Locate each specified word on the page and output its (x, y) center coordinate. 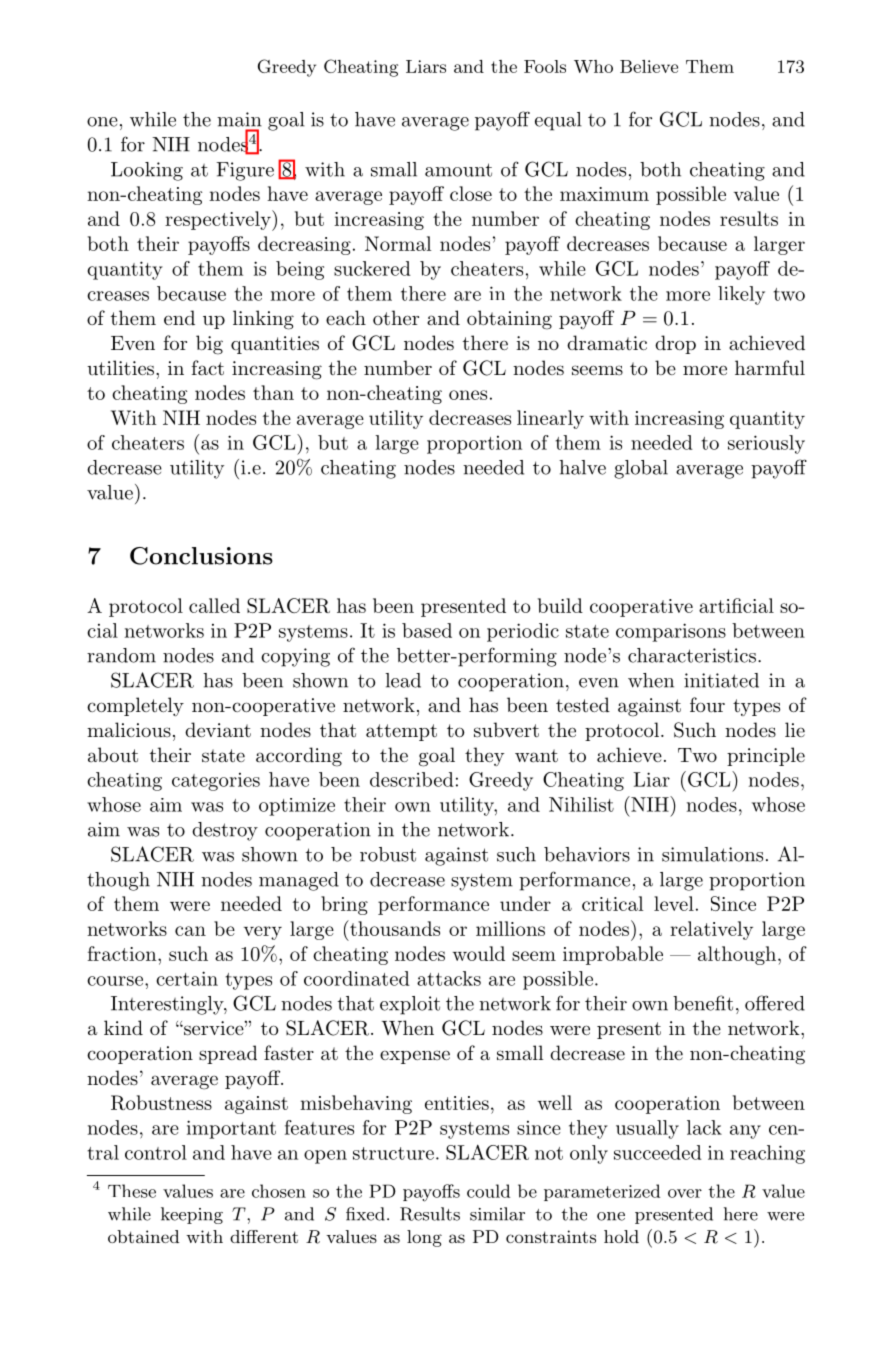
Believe (649, 66)
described (412, 779)
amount (458, 170)
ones (468, 395)
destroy (225, 831)
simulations (712, 854)
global (641, 469)
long (424, 1238)
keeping (192, 1215)
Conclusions (201, 556)
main (239, 119)
